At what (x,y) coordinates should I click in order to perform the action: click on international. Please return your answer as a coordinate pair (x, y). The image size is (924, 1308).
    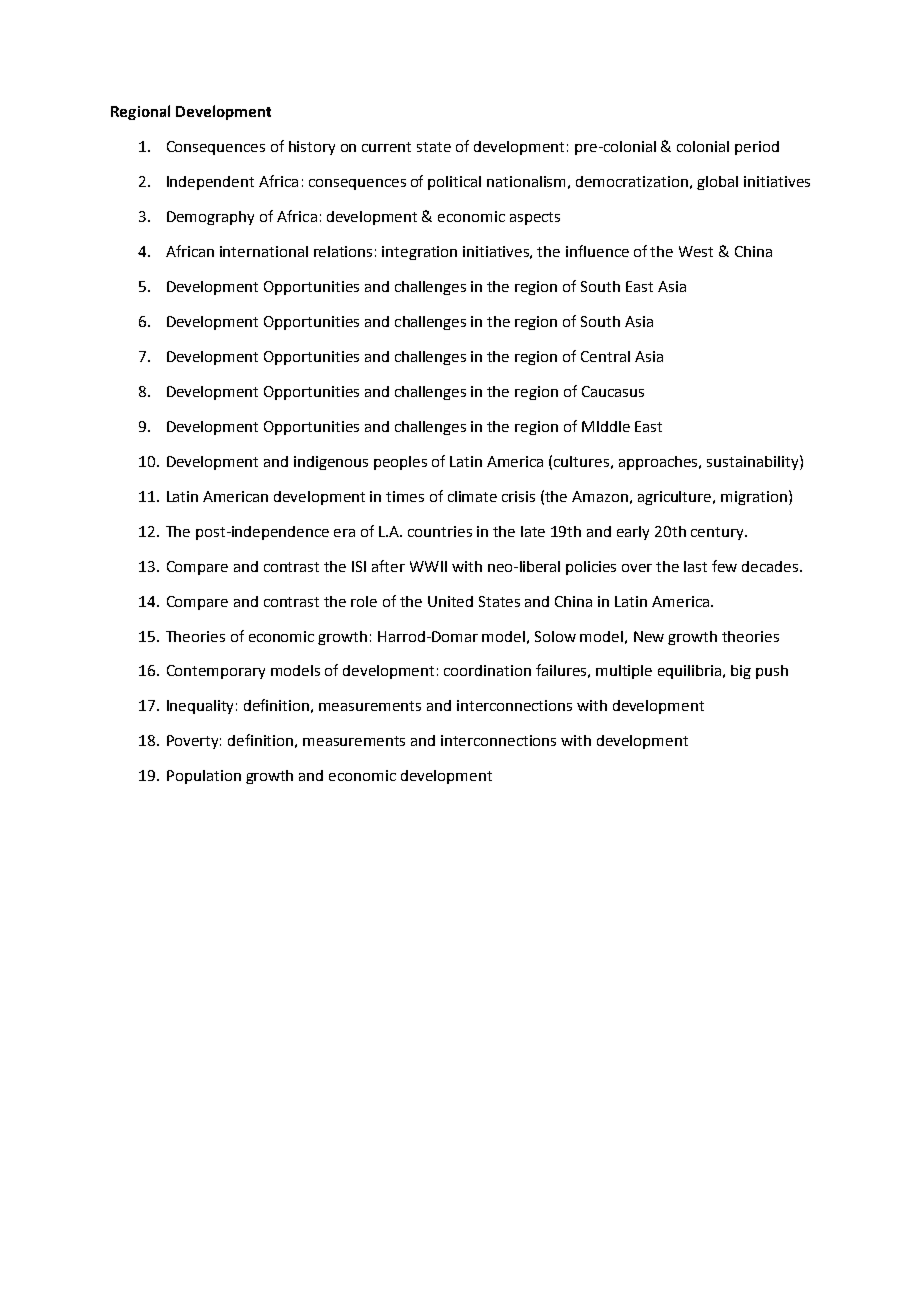
    Looking at the image, I should click on (264, 251).
